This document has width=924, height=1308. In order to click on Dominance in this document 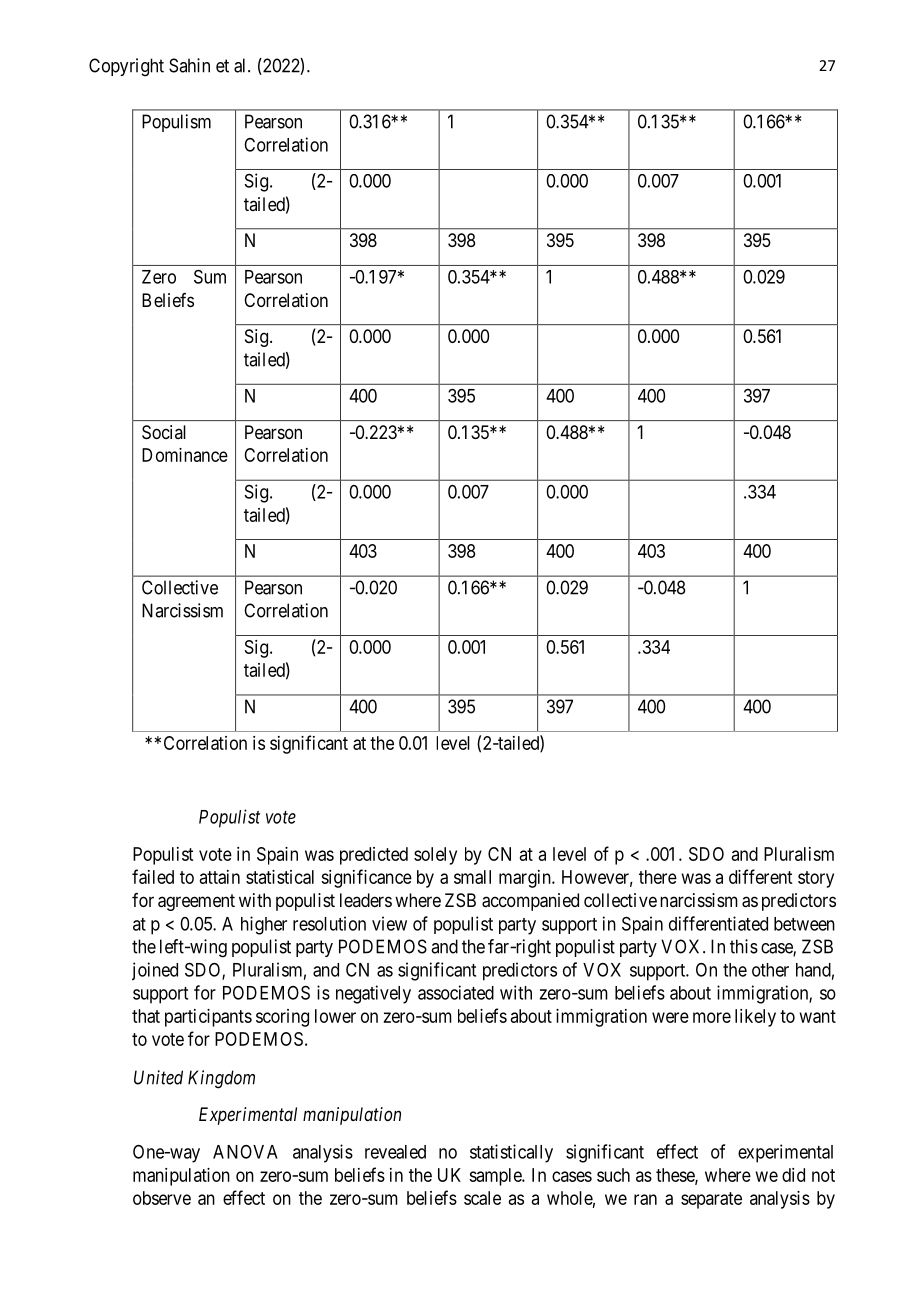, I will do `click(185, 455)`.
